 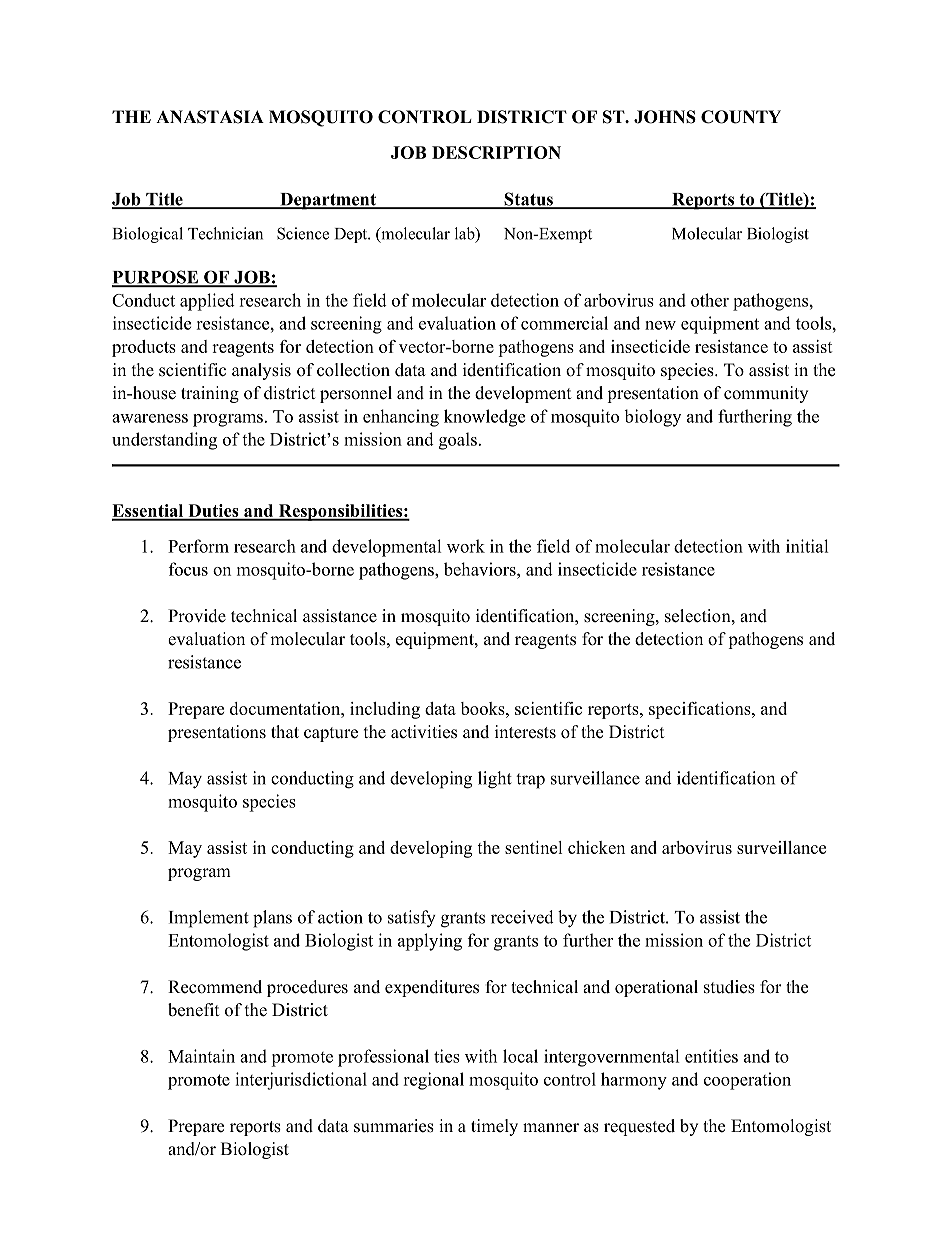 What do you see at coordinates (741, 117) in the screenshot?
I see `COUNTY` at bounding box center [741, 117].
